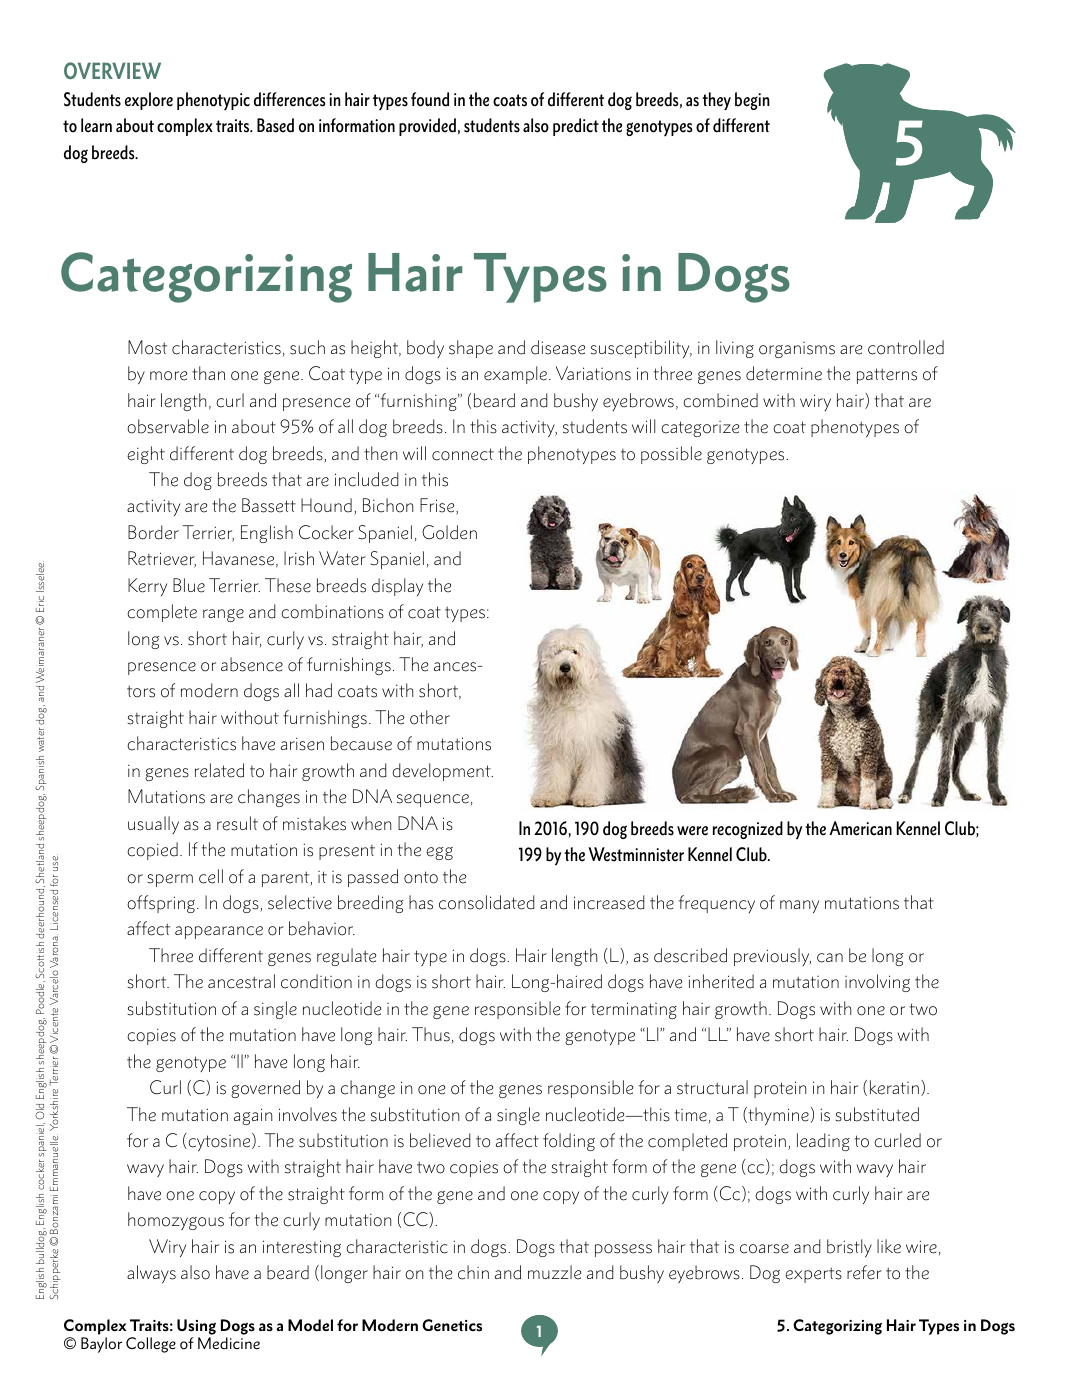 This screenshot has width=1079, height=1396. What do you see at coordinates (576, 127) in the screenshot?
I see `predict` at bounding box center [576, 127].
